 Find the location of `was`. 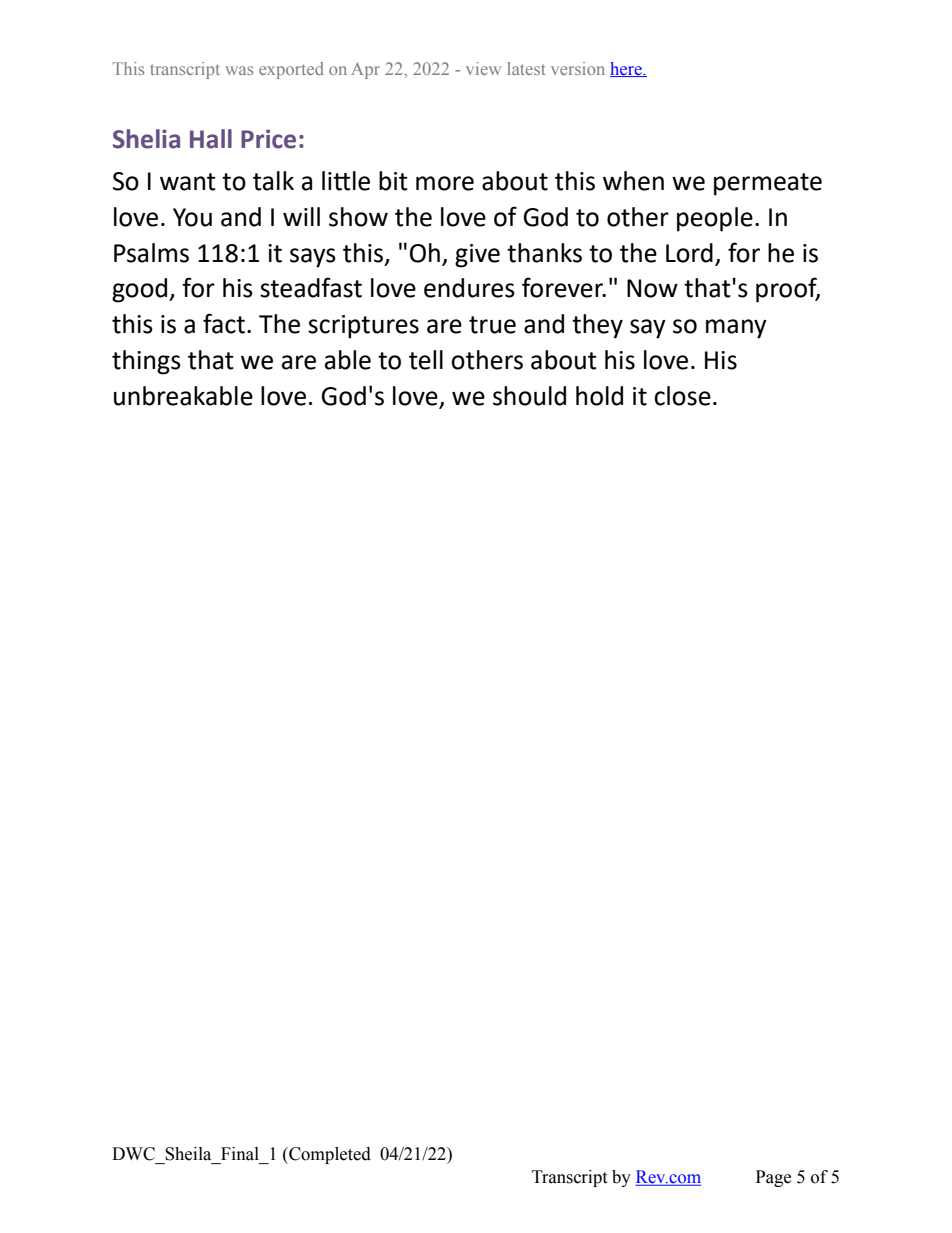

was is located at coordinates (239, 70).
